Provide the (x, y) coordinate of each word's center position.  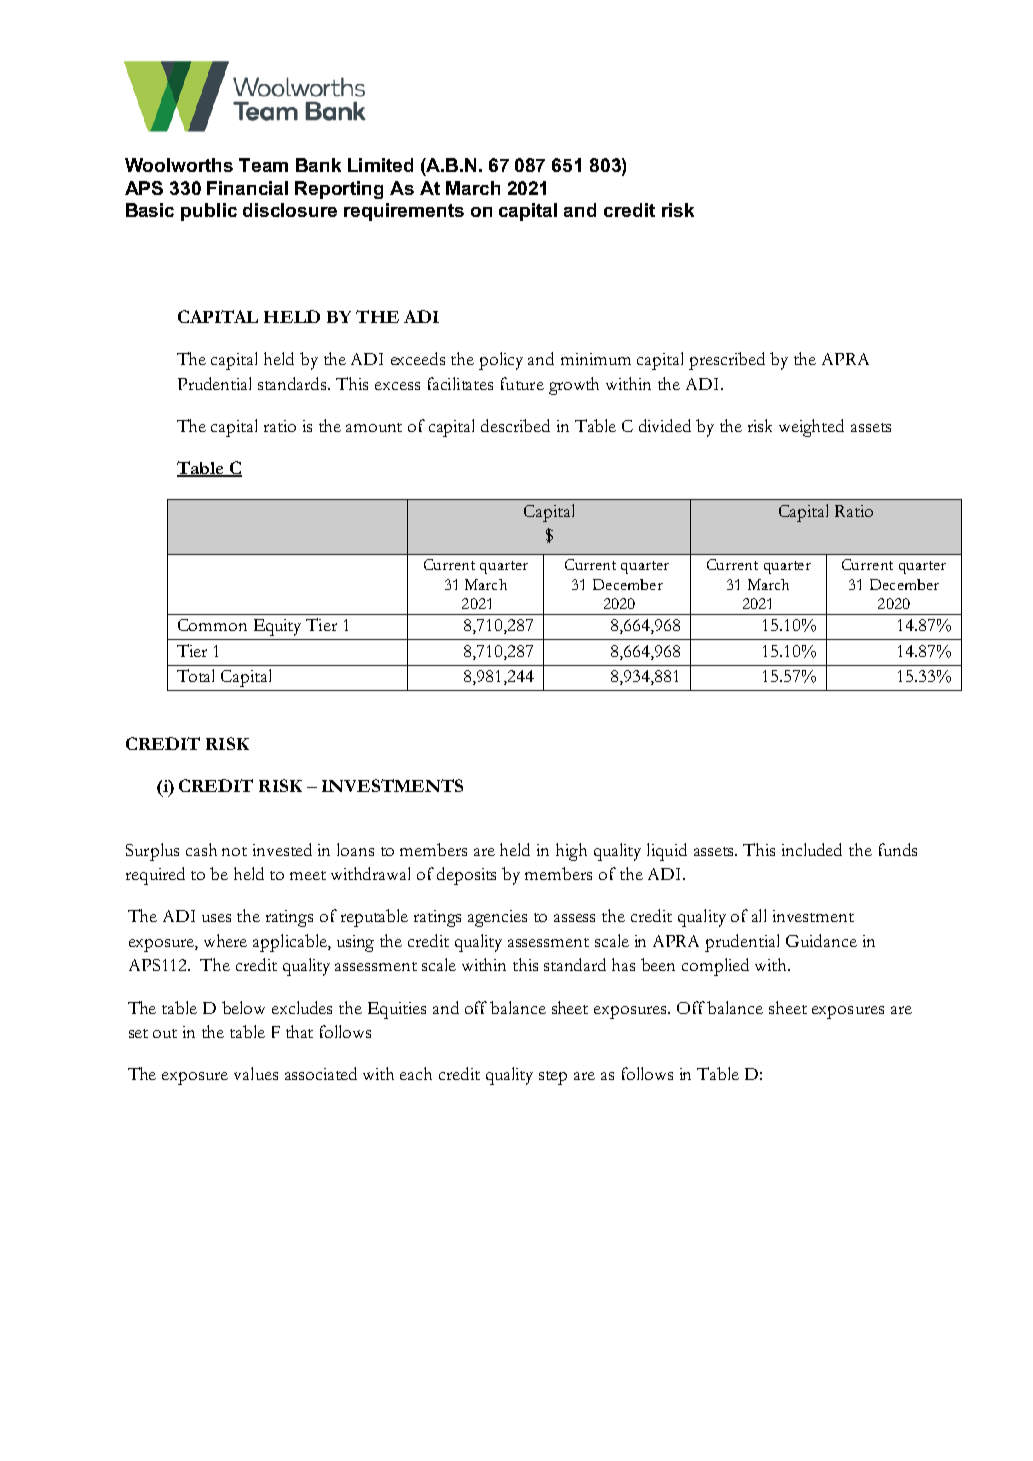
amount (374, 427)
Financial (247, 188)
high (571, 852)
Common (212, 625)
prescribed (727, 361)
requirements (404, 212)
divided (665, 425)
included (812, 849)
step (553, 1078)
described (515, 425)
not (234, 851)
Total (195, 675)
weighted (811, 428)
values (256, 1073)
